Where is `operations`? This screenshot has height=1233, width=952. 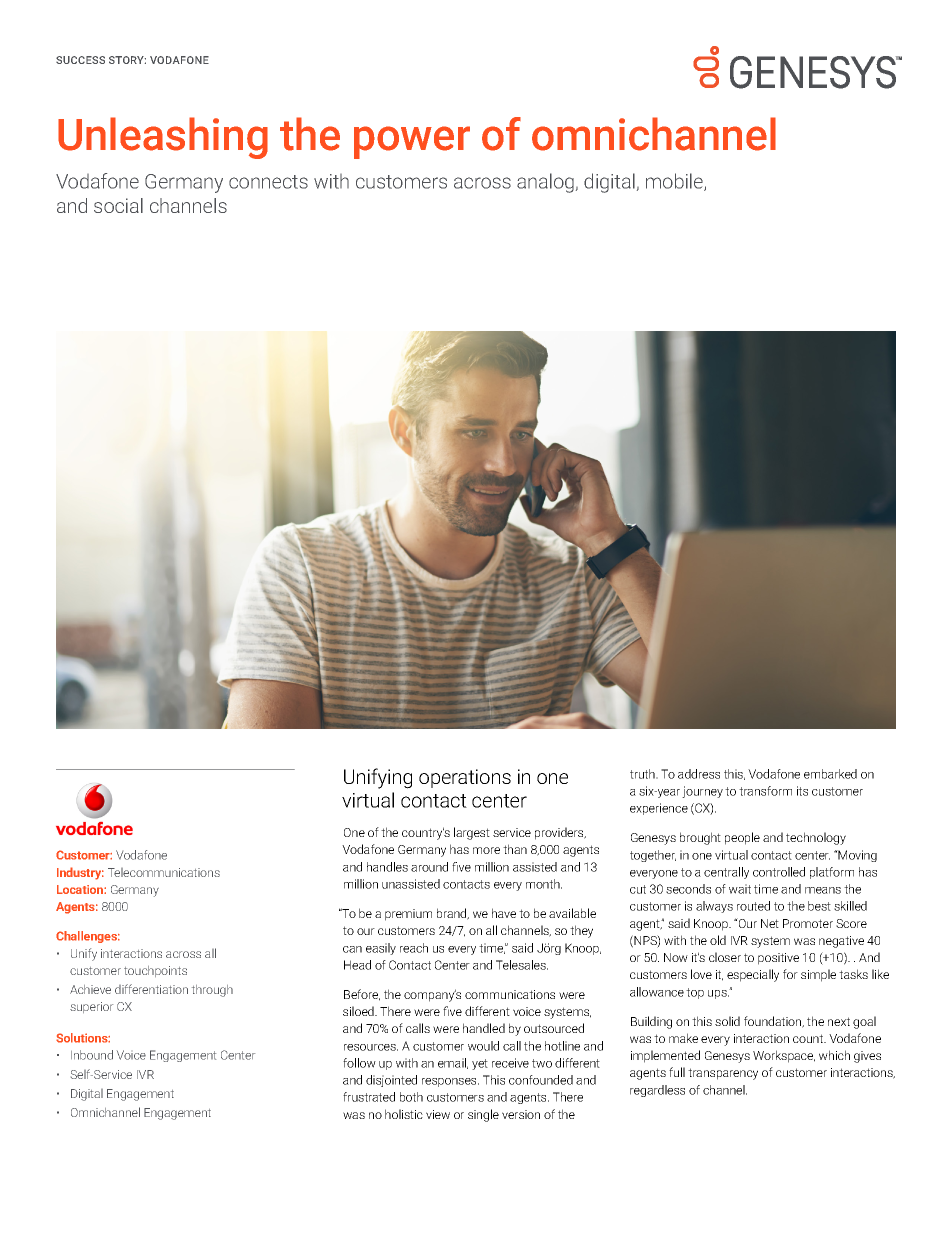
operations is located at coordinates (465, 778).
